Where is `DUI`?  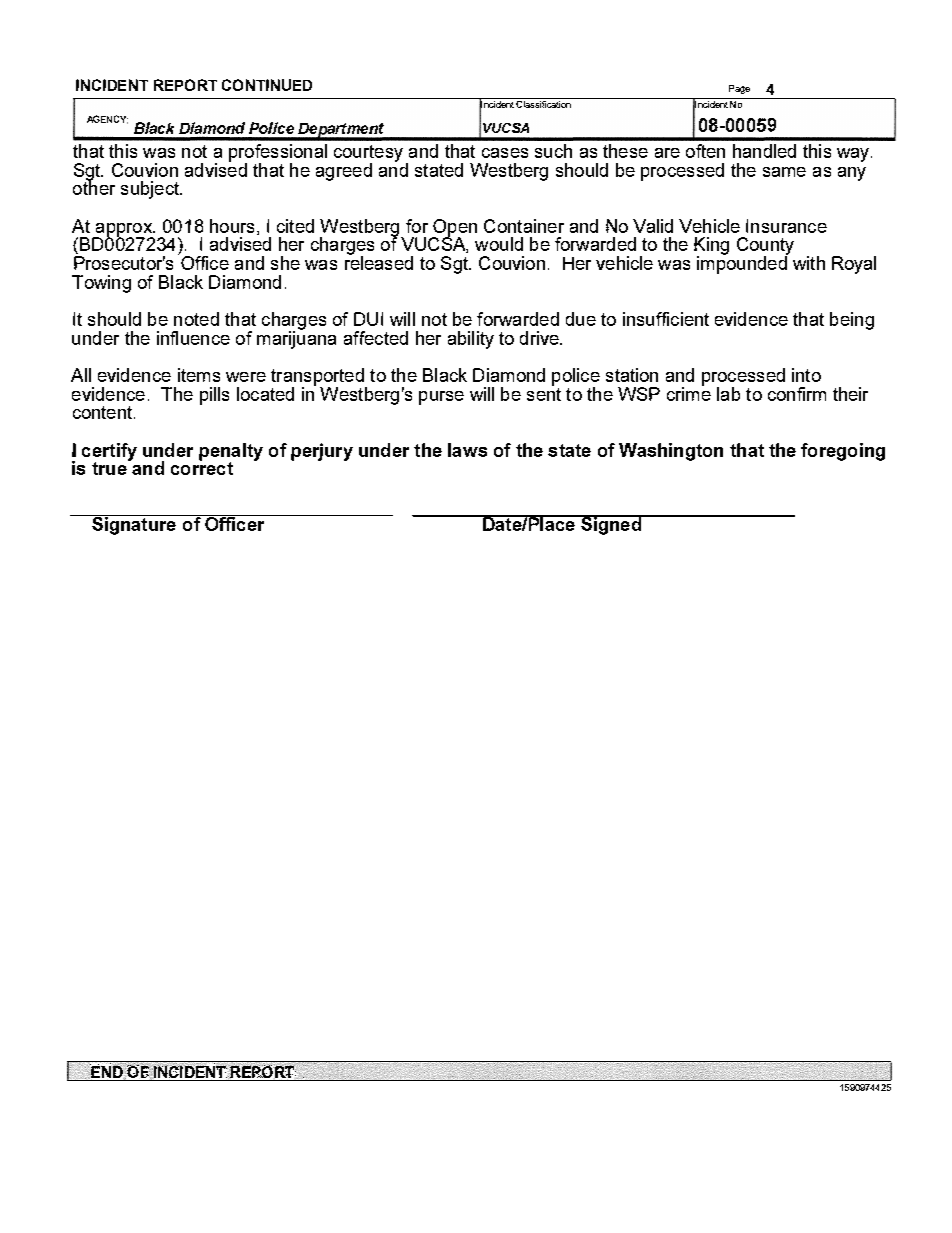 DUI is located at coordinates (368, 319).
